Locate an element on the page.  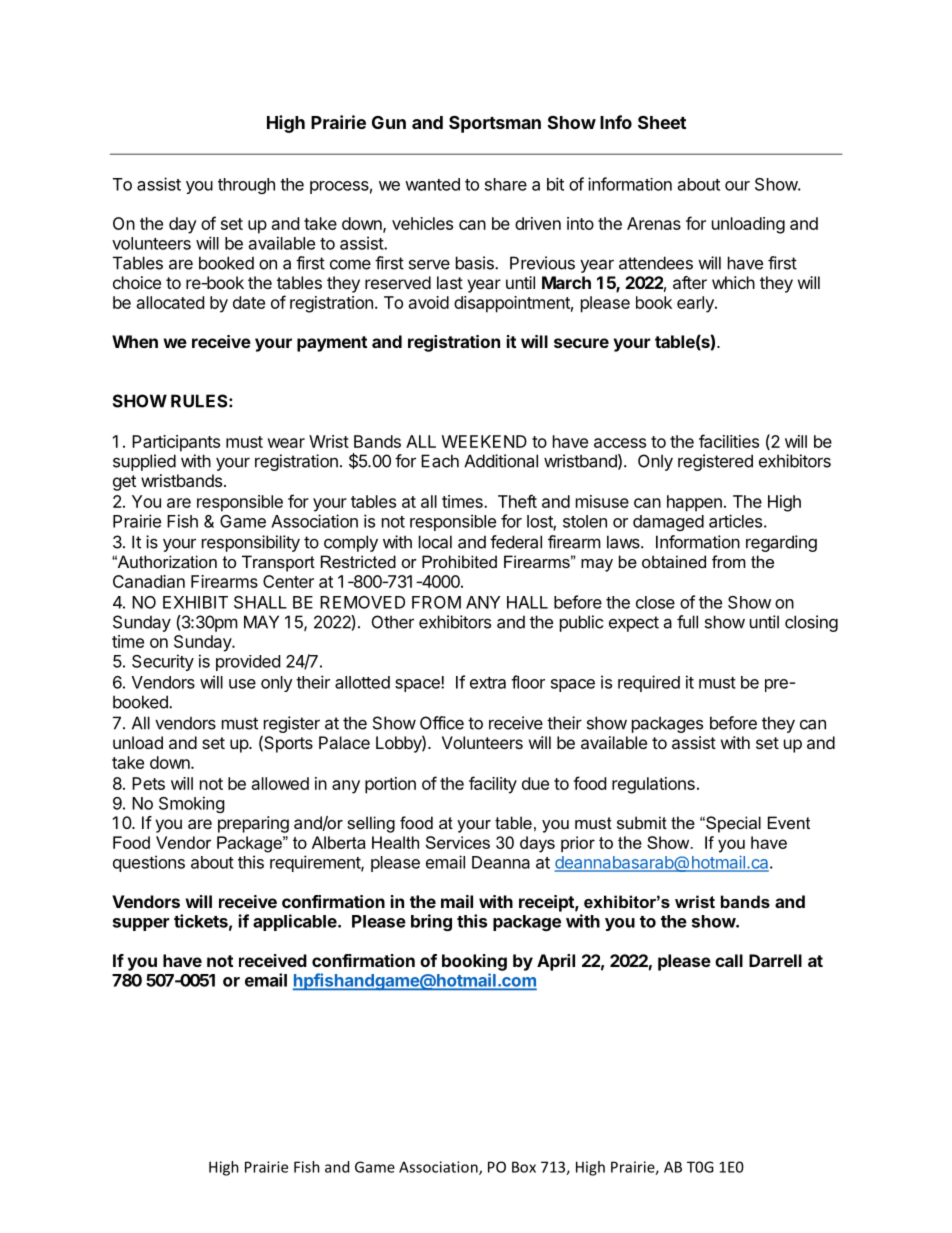
wanted is located at coordinates (432, 184).
